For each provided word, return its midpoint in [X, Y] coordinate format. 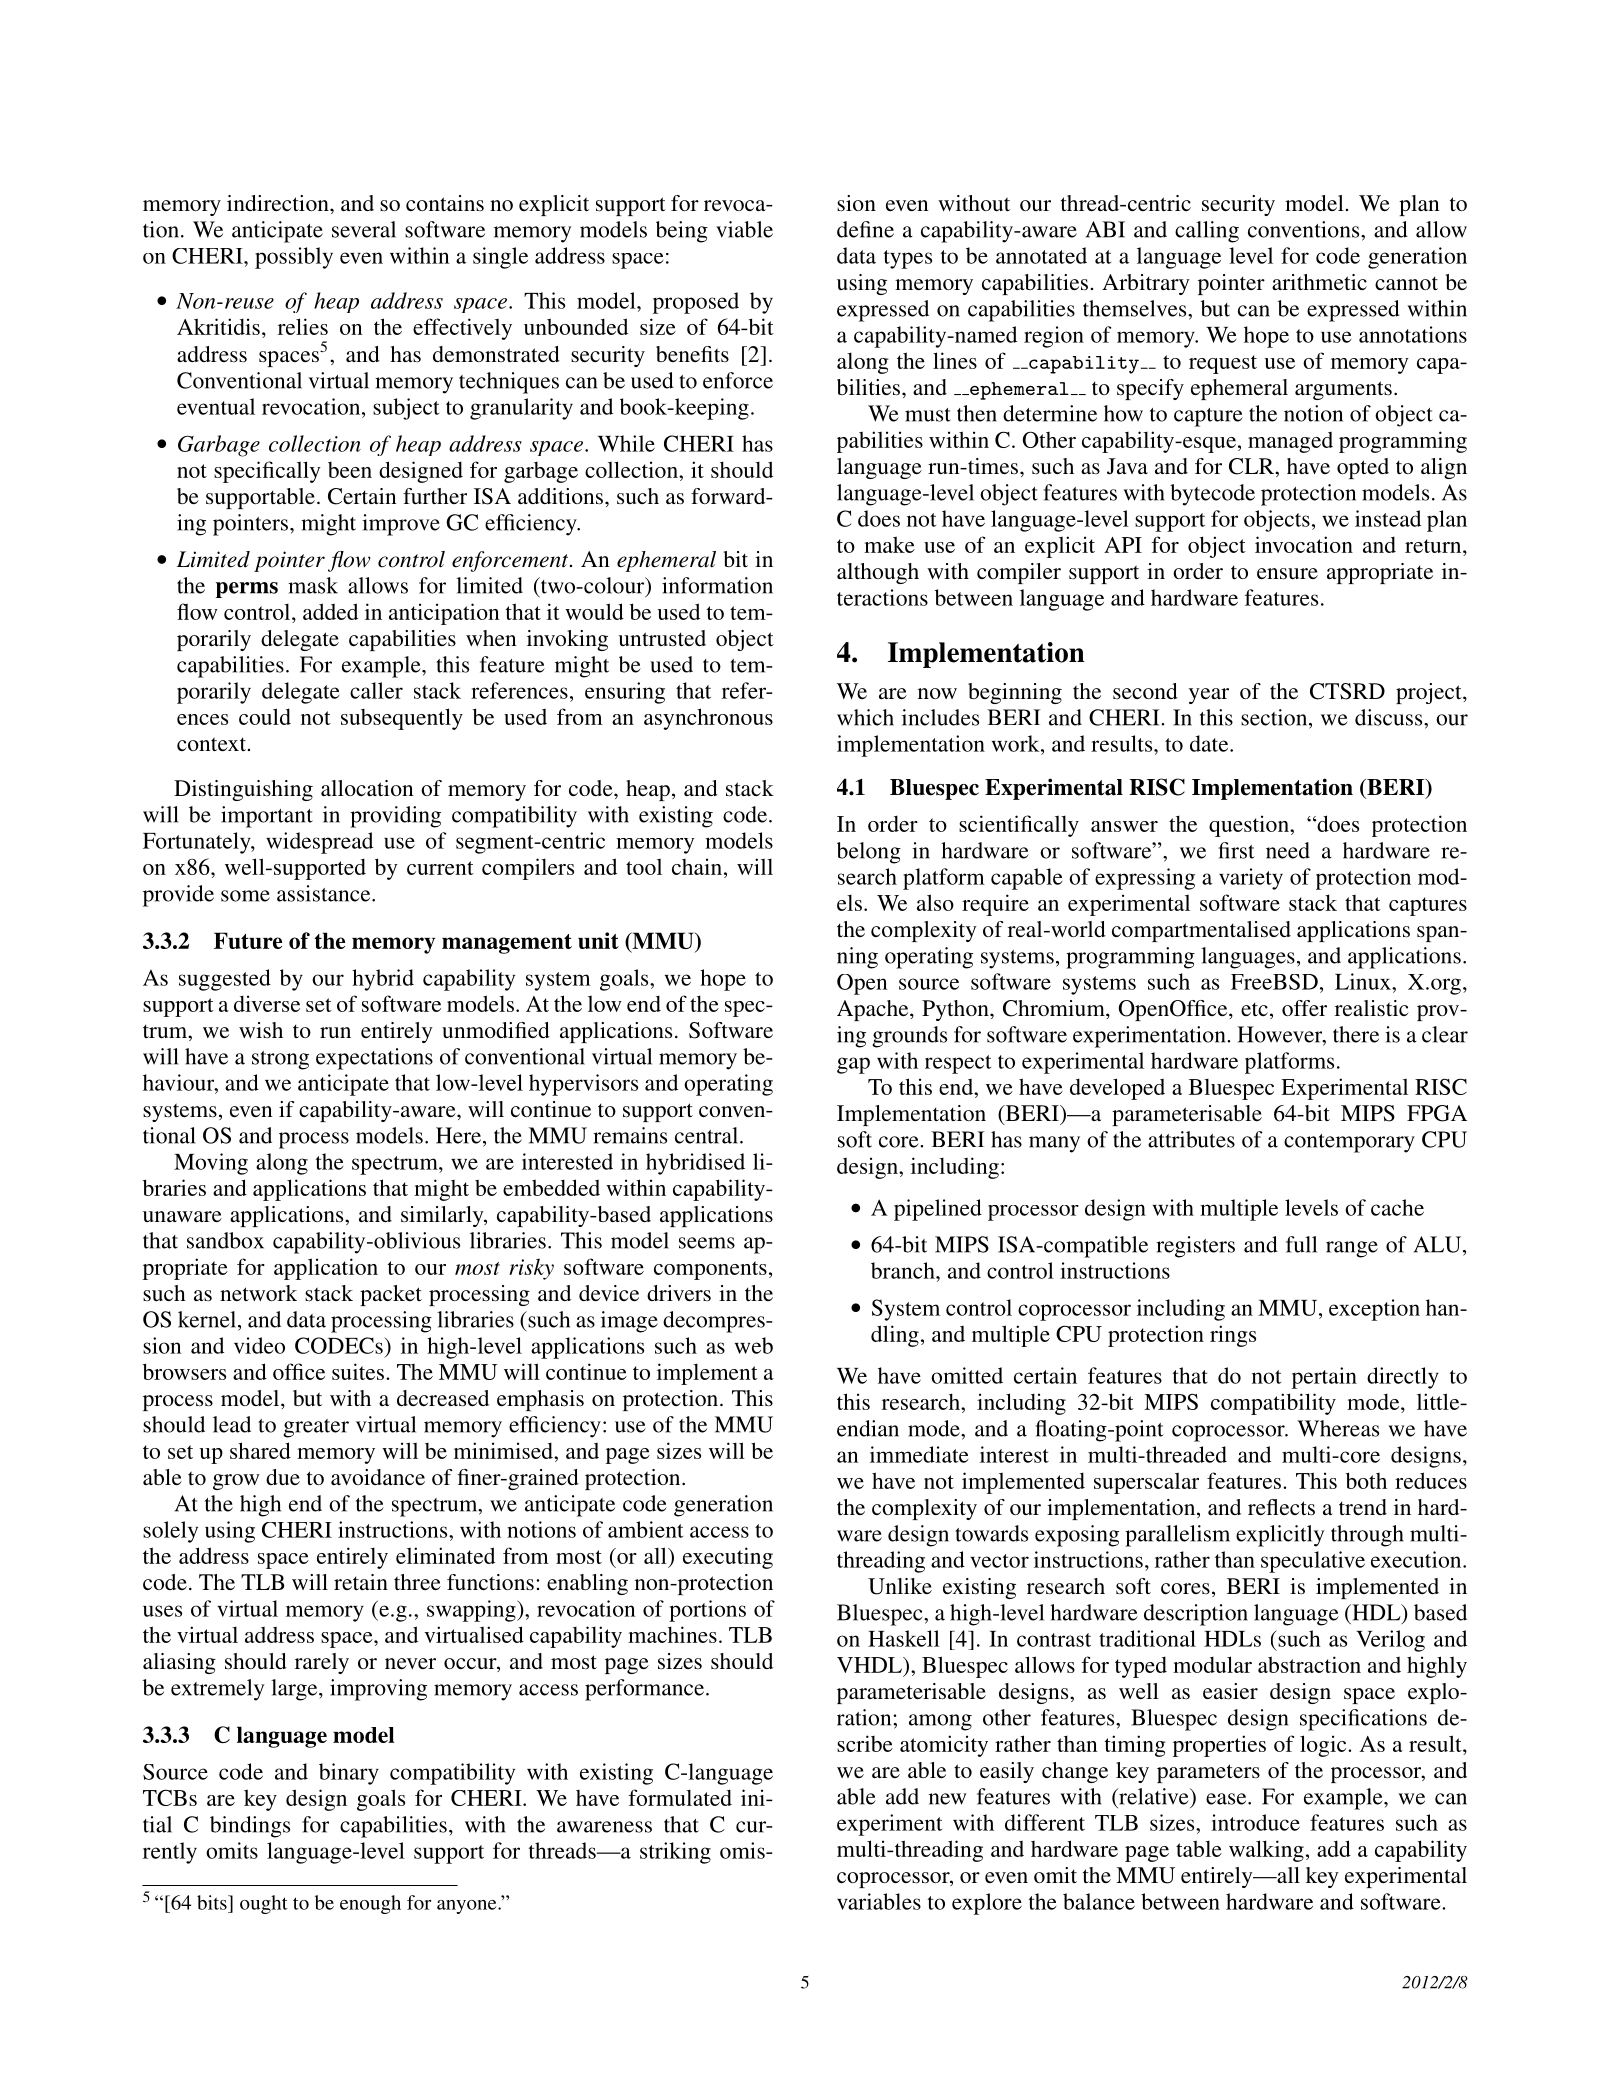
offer [1304, 1008]
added [330, 611]
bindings [250, 1827]
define [865, 229]
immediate [919, 1454]
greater [316, 1428]
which [865, 717]
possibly [294, 258]
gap [853, 1065]
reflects [1281, 1507]
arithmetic [1319, 282]
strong [280, 1060]
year [1209, 696]
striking [675, 1853]
